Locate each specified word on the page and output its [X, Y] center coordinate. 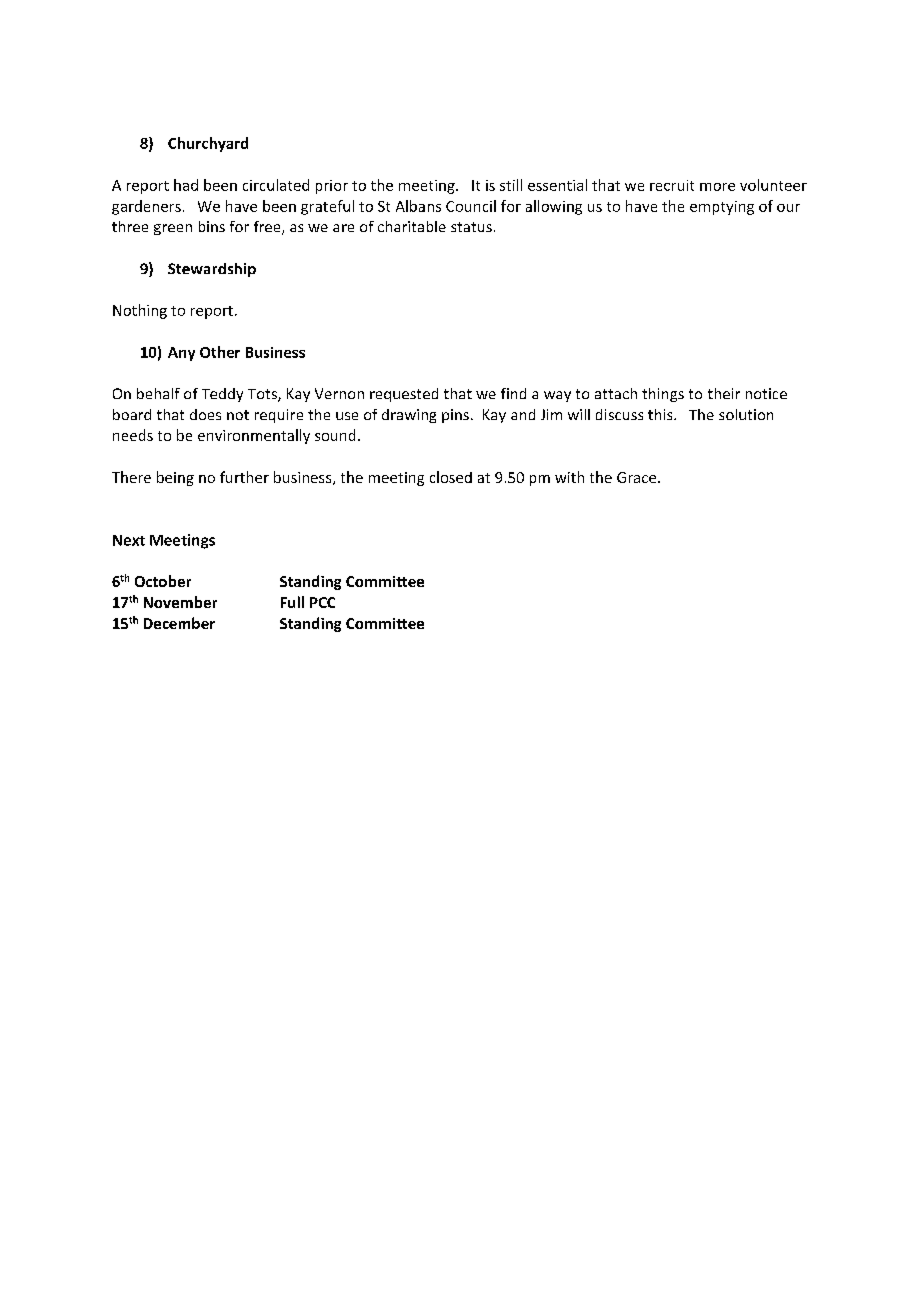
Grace [638, 477]
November [180, 602]
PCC [322, 602]
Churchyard [208, 144]
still [511, 185]
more [717, 187]
